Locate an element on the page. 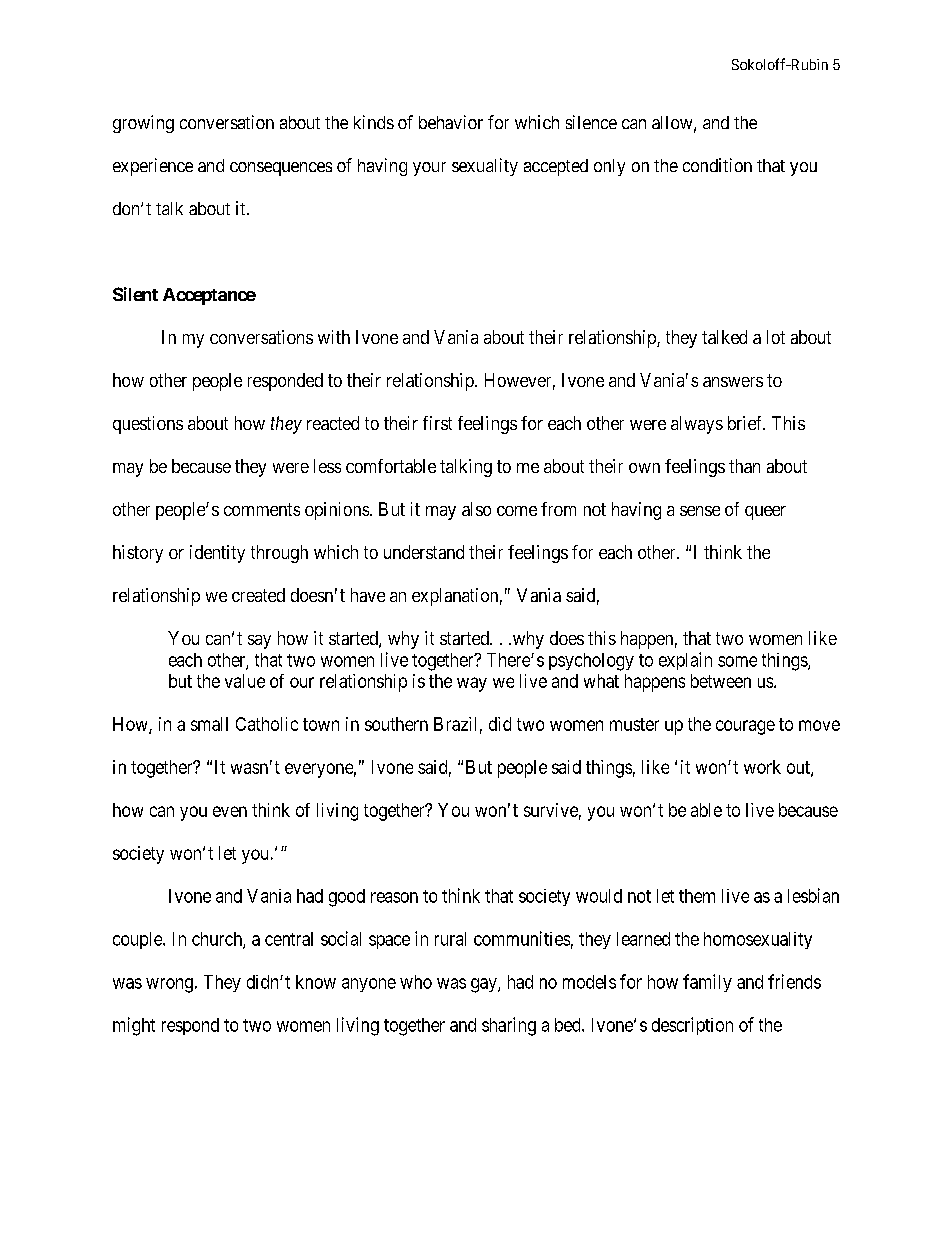  wrong is located at coordinates (169, 985).
